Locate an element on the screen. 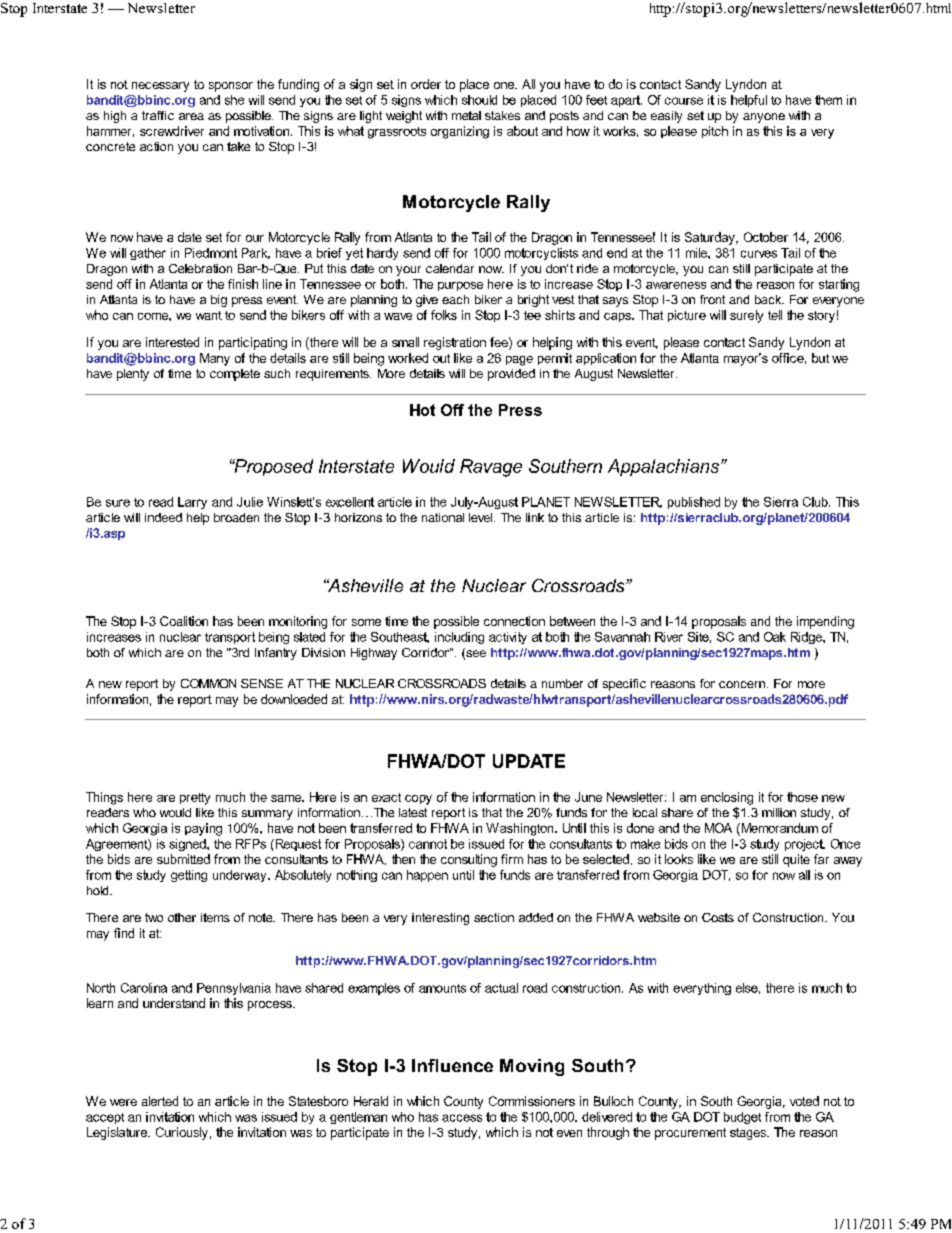 Image resolution: width=952 pixels, height=1233 pixels. metal is located at coordinates (466, 115).
